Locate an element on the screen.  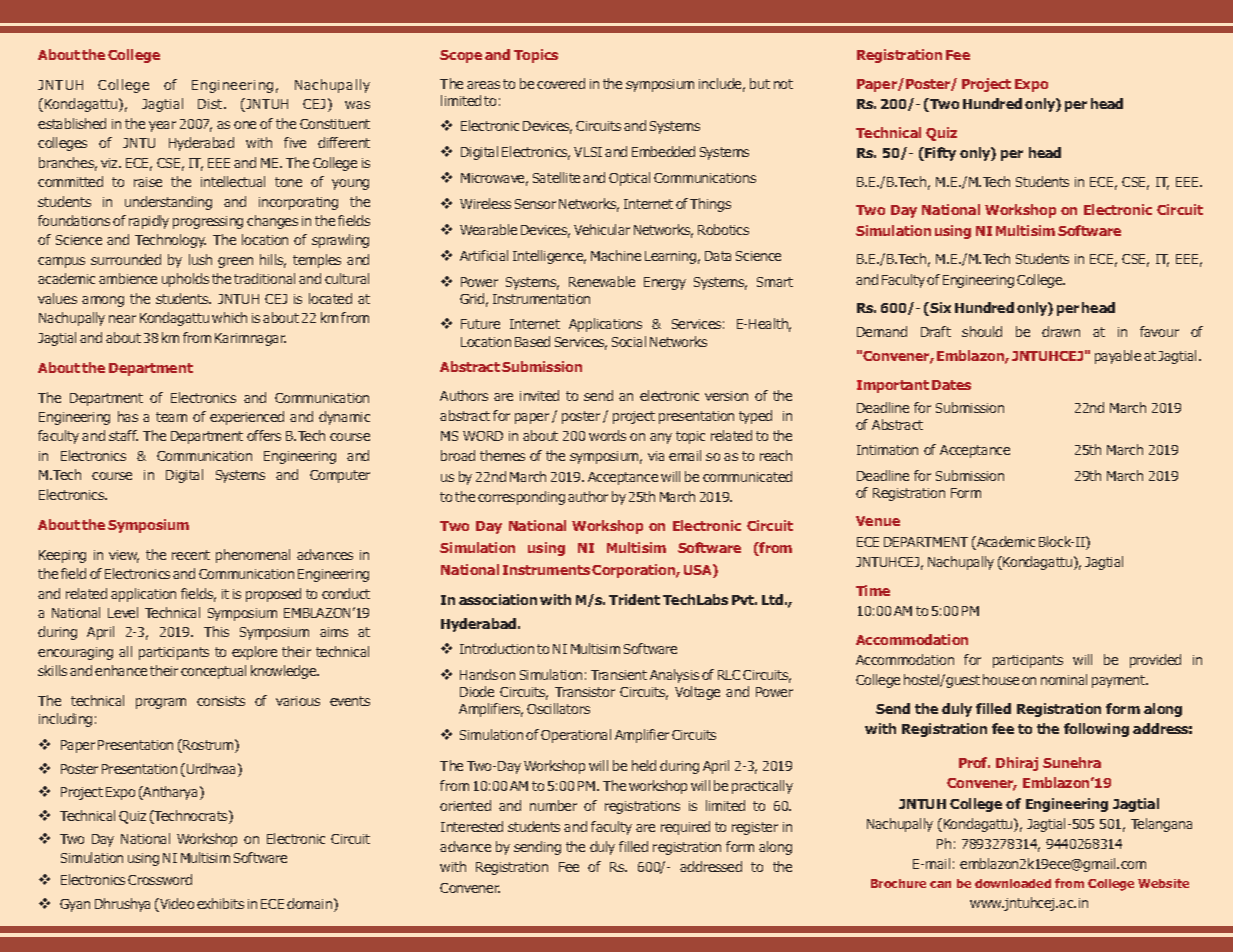
Video is located at coordinates (176, 905).
